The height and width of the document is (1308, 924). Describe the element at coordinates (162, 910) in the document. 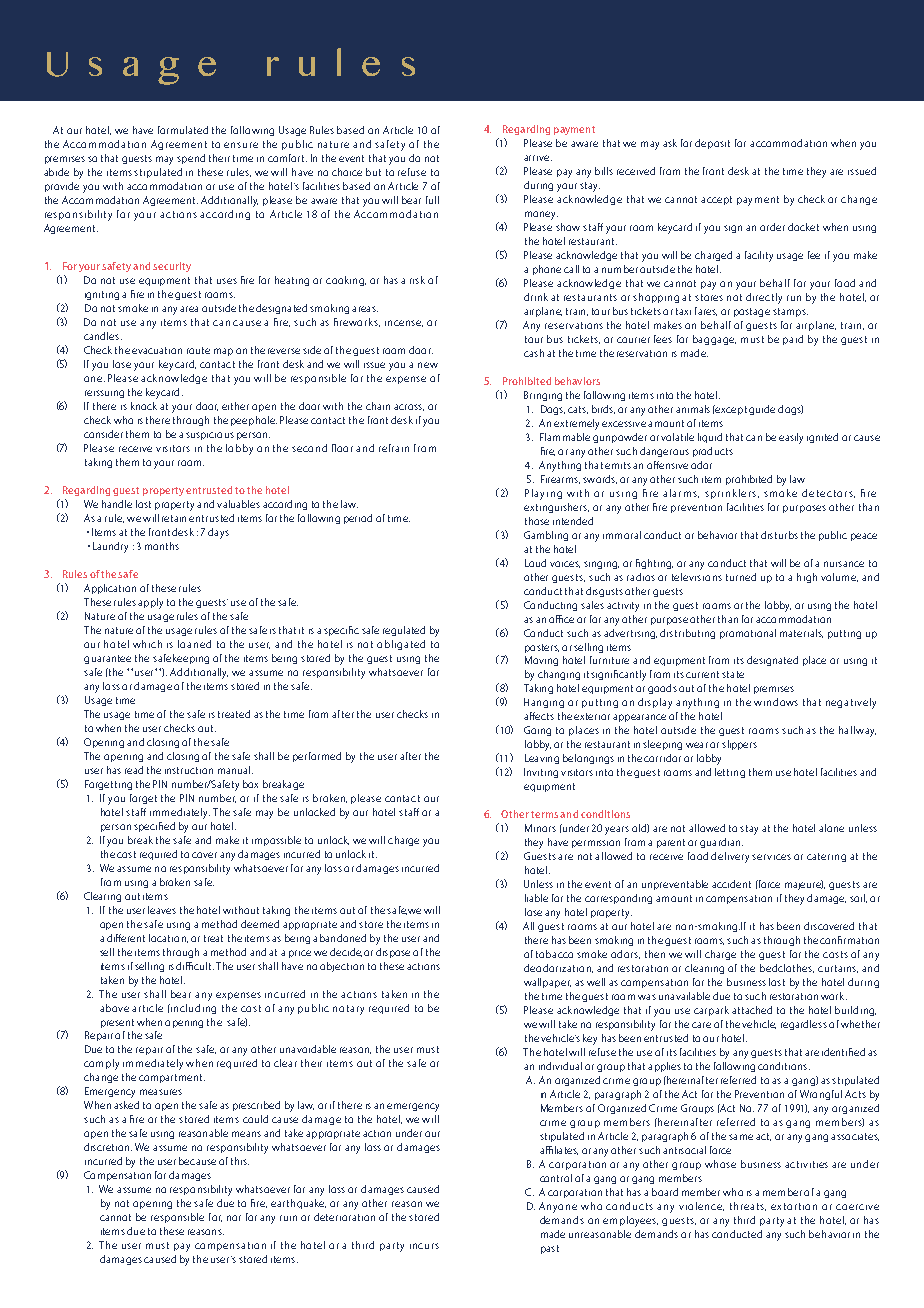

I see `leaves` at that location.
